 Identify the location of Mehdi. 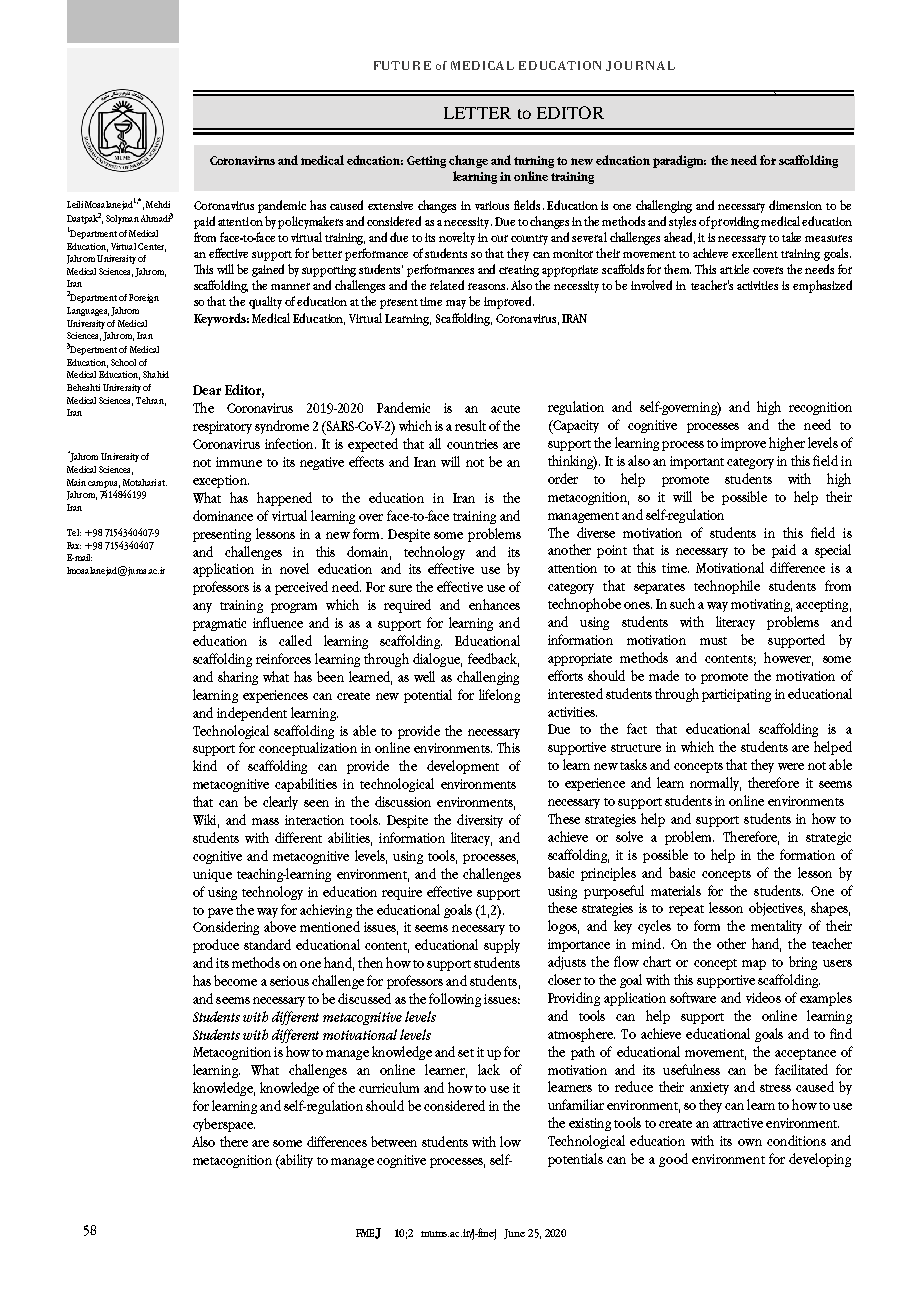
(158, 204).
